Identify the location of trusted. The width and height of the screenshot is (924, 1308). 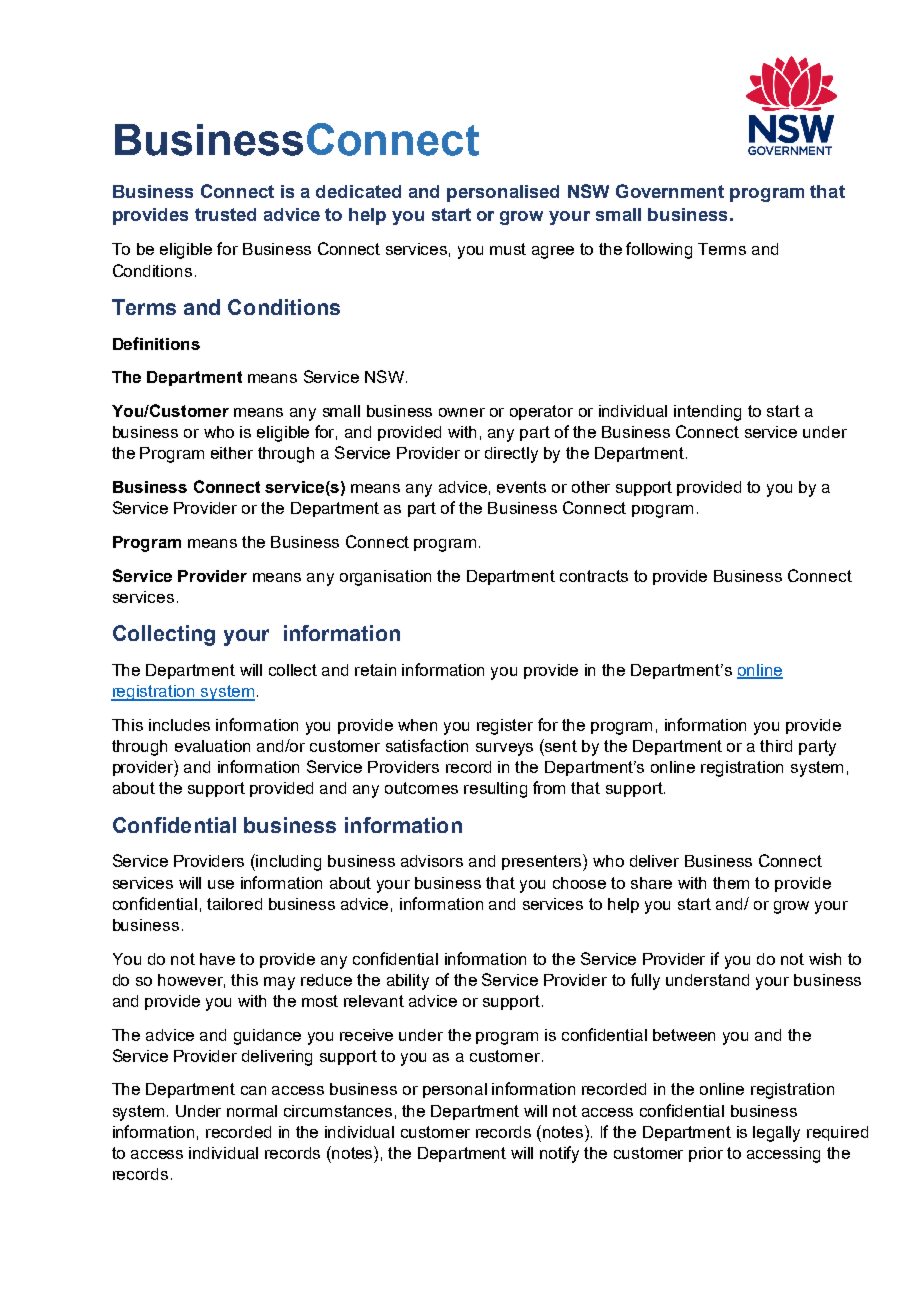
(225, 214).
